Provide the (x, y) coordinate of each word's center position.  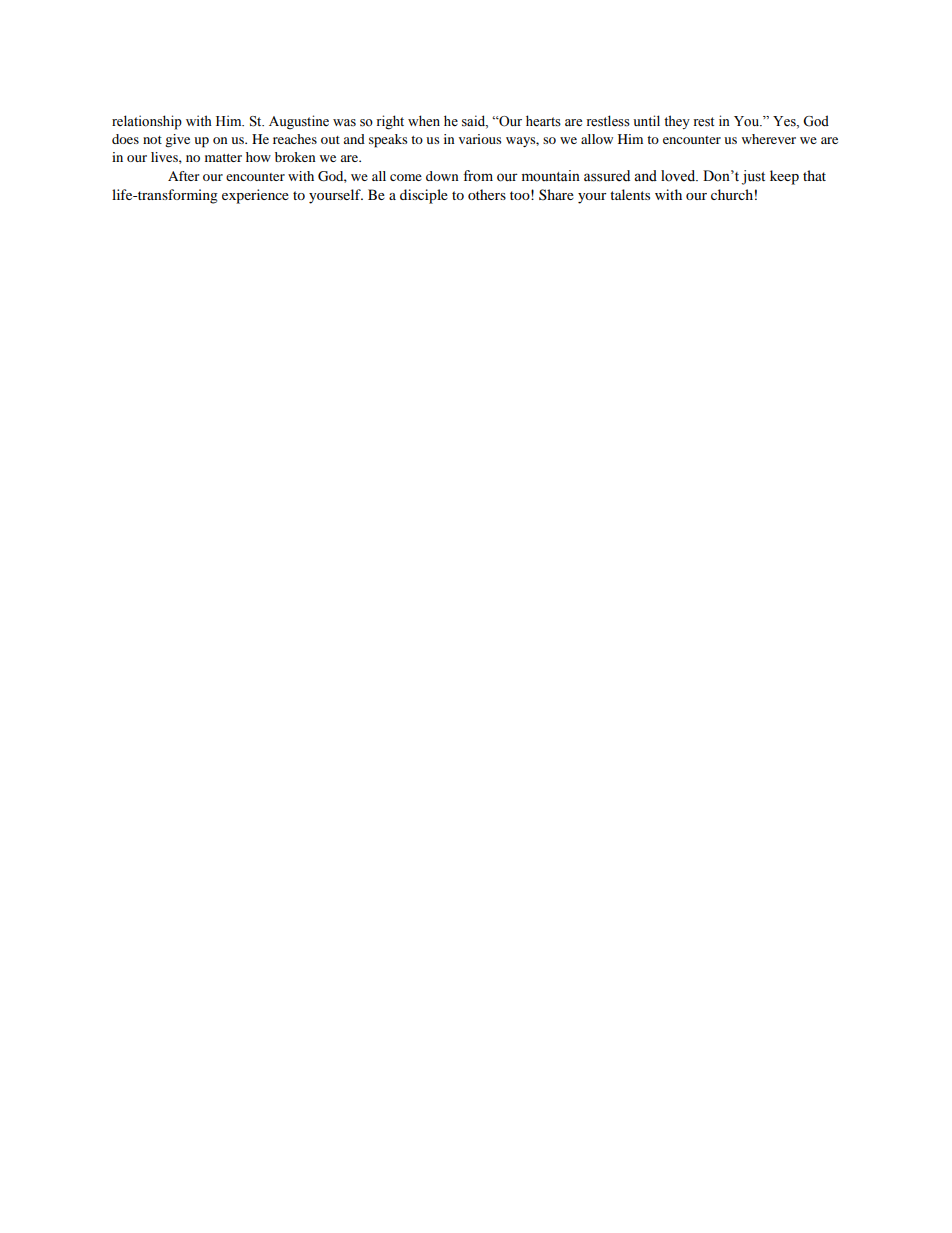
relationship (147, 122)
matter (223, 158)
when (424, 121)
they (677, 122)
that (814, 175)
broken (295, 157)
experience (255, 196)
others (487, 194)
